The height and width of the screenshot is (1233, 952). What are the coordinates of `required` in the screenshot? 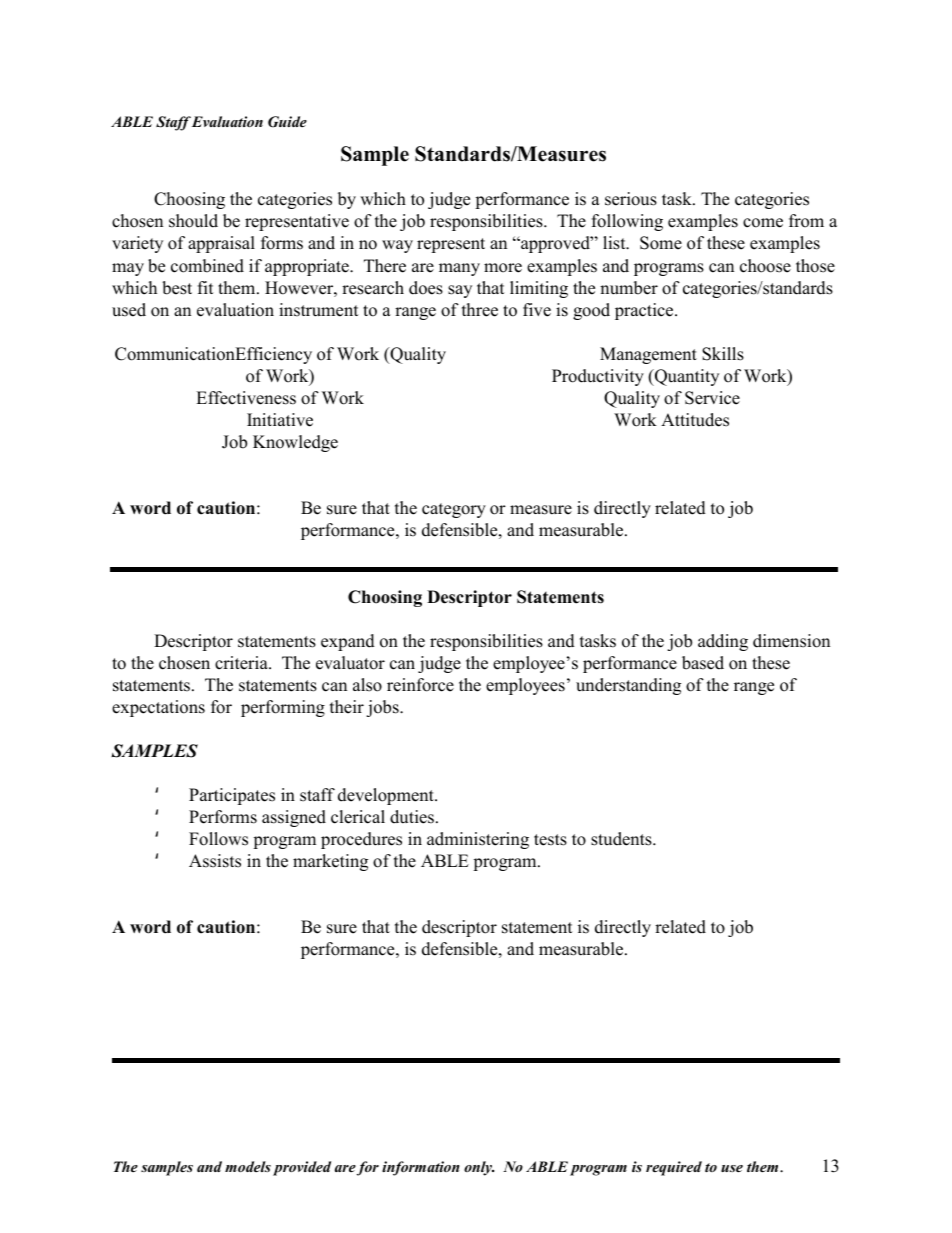 It's located at (674, 1168).
